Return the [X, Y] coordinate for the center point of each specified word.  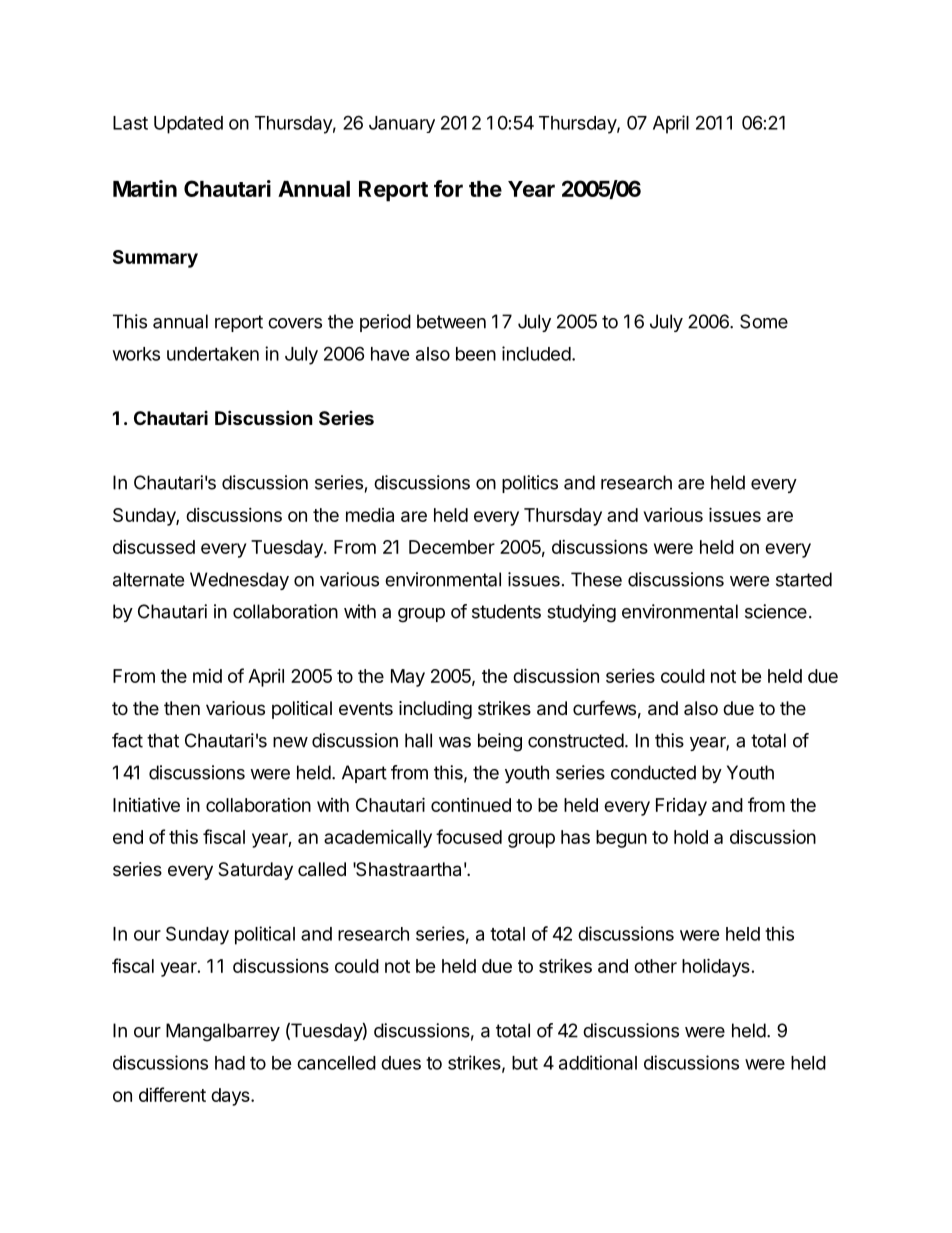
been [476, 354]
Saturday [255, 871]
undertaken [213, 354]
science [776, 611]
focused [469, 836]
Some [764, 321]
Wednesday [239, 581]
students [506, 611]
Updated [188, 125]
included [536, 353]
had [230, 1063]
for [448, 188]
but [525, 1063]
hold [691, 837]
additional [598, 1062]
